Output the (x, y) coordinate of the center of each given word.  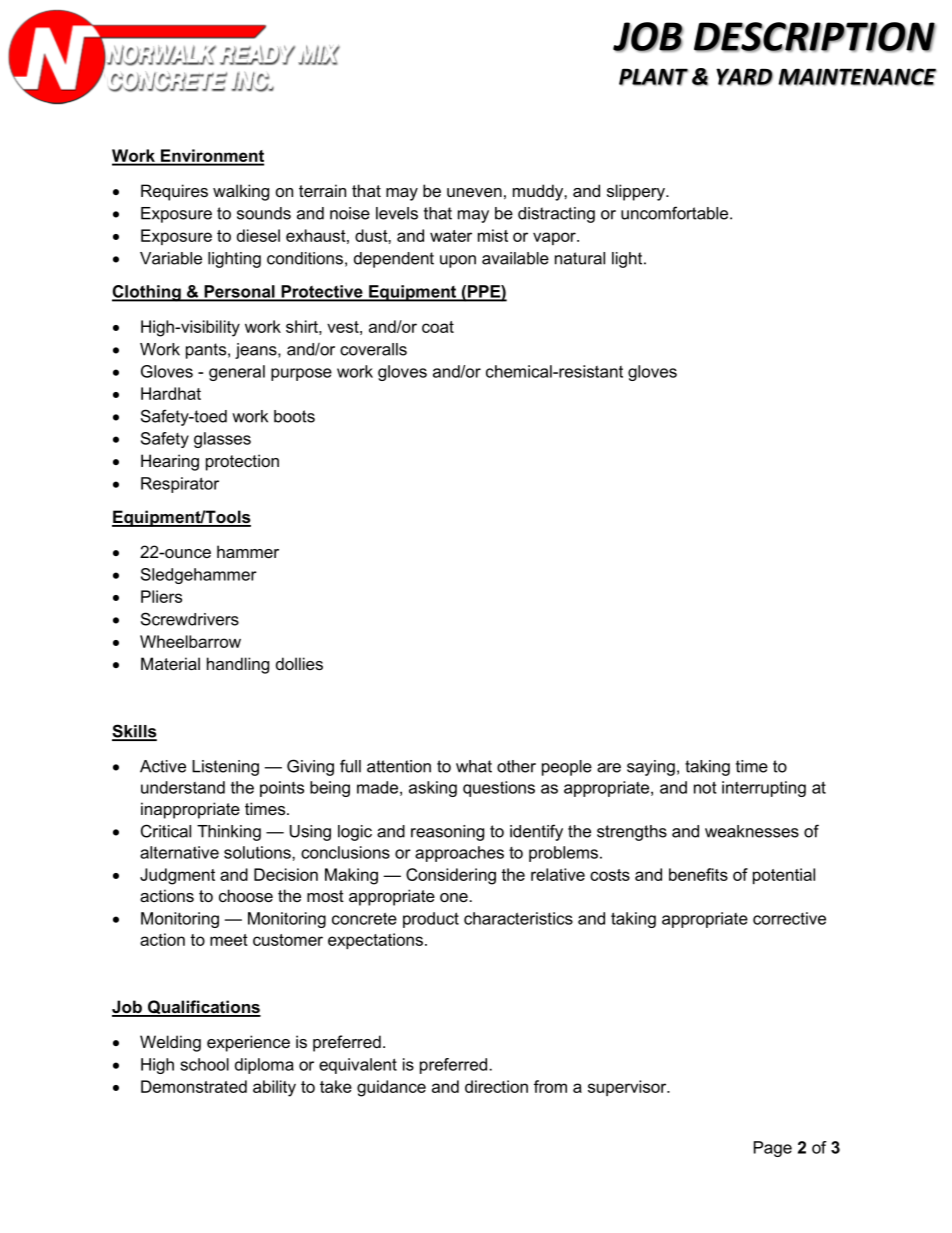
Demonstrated (194, 1086)
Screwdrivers (190, 619)
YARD (744, 77)
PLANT (653, 77)
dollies (299, 663)
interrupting (764, 789)
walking (241, 192)
